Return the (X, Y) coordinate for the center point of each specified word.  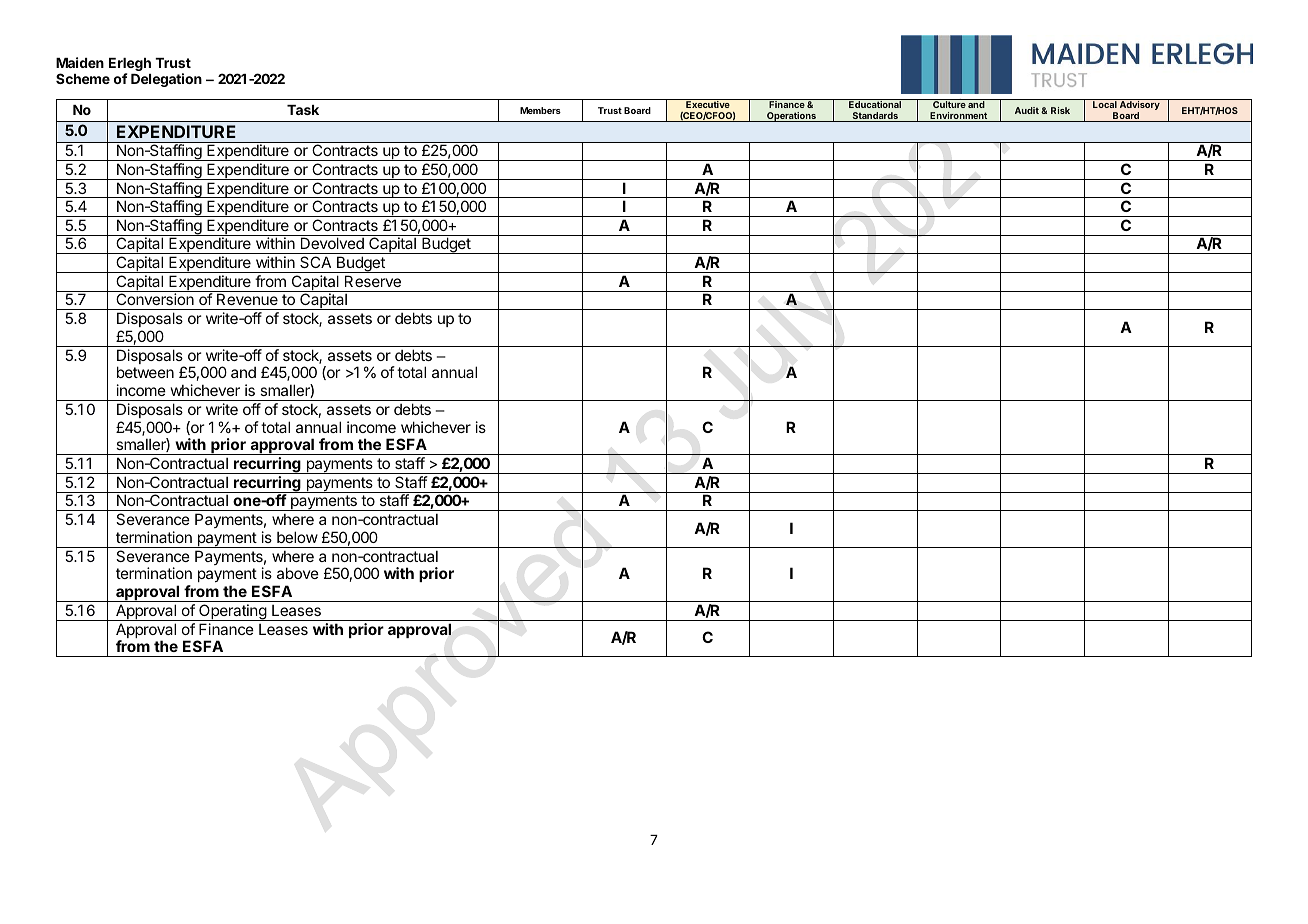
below (297, 537)
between (145, 372)
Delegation (166, 80)
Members (540, 110)
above (298, 573)
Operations (791, 117)
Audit (1027, 110)
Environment (959, 117)
